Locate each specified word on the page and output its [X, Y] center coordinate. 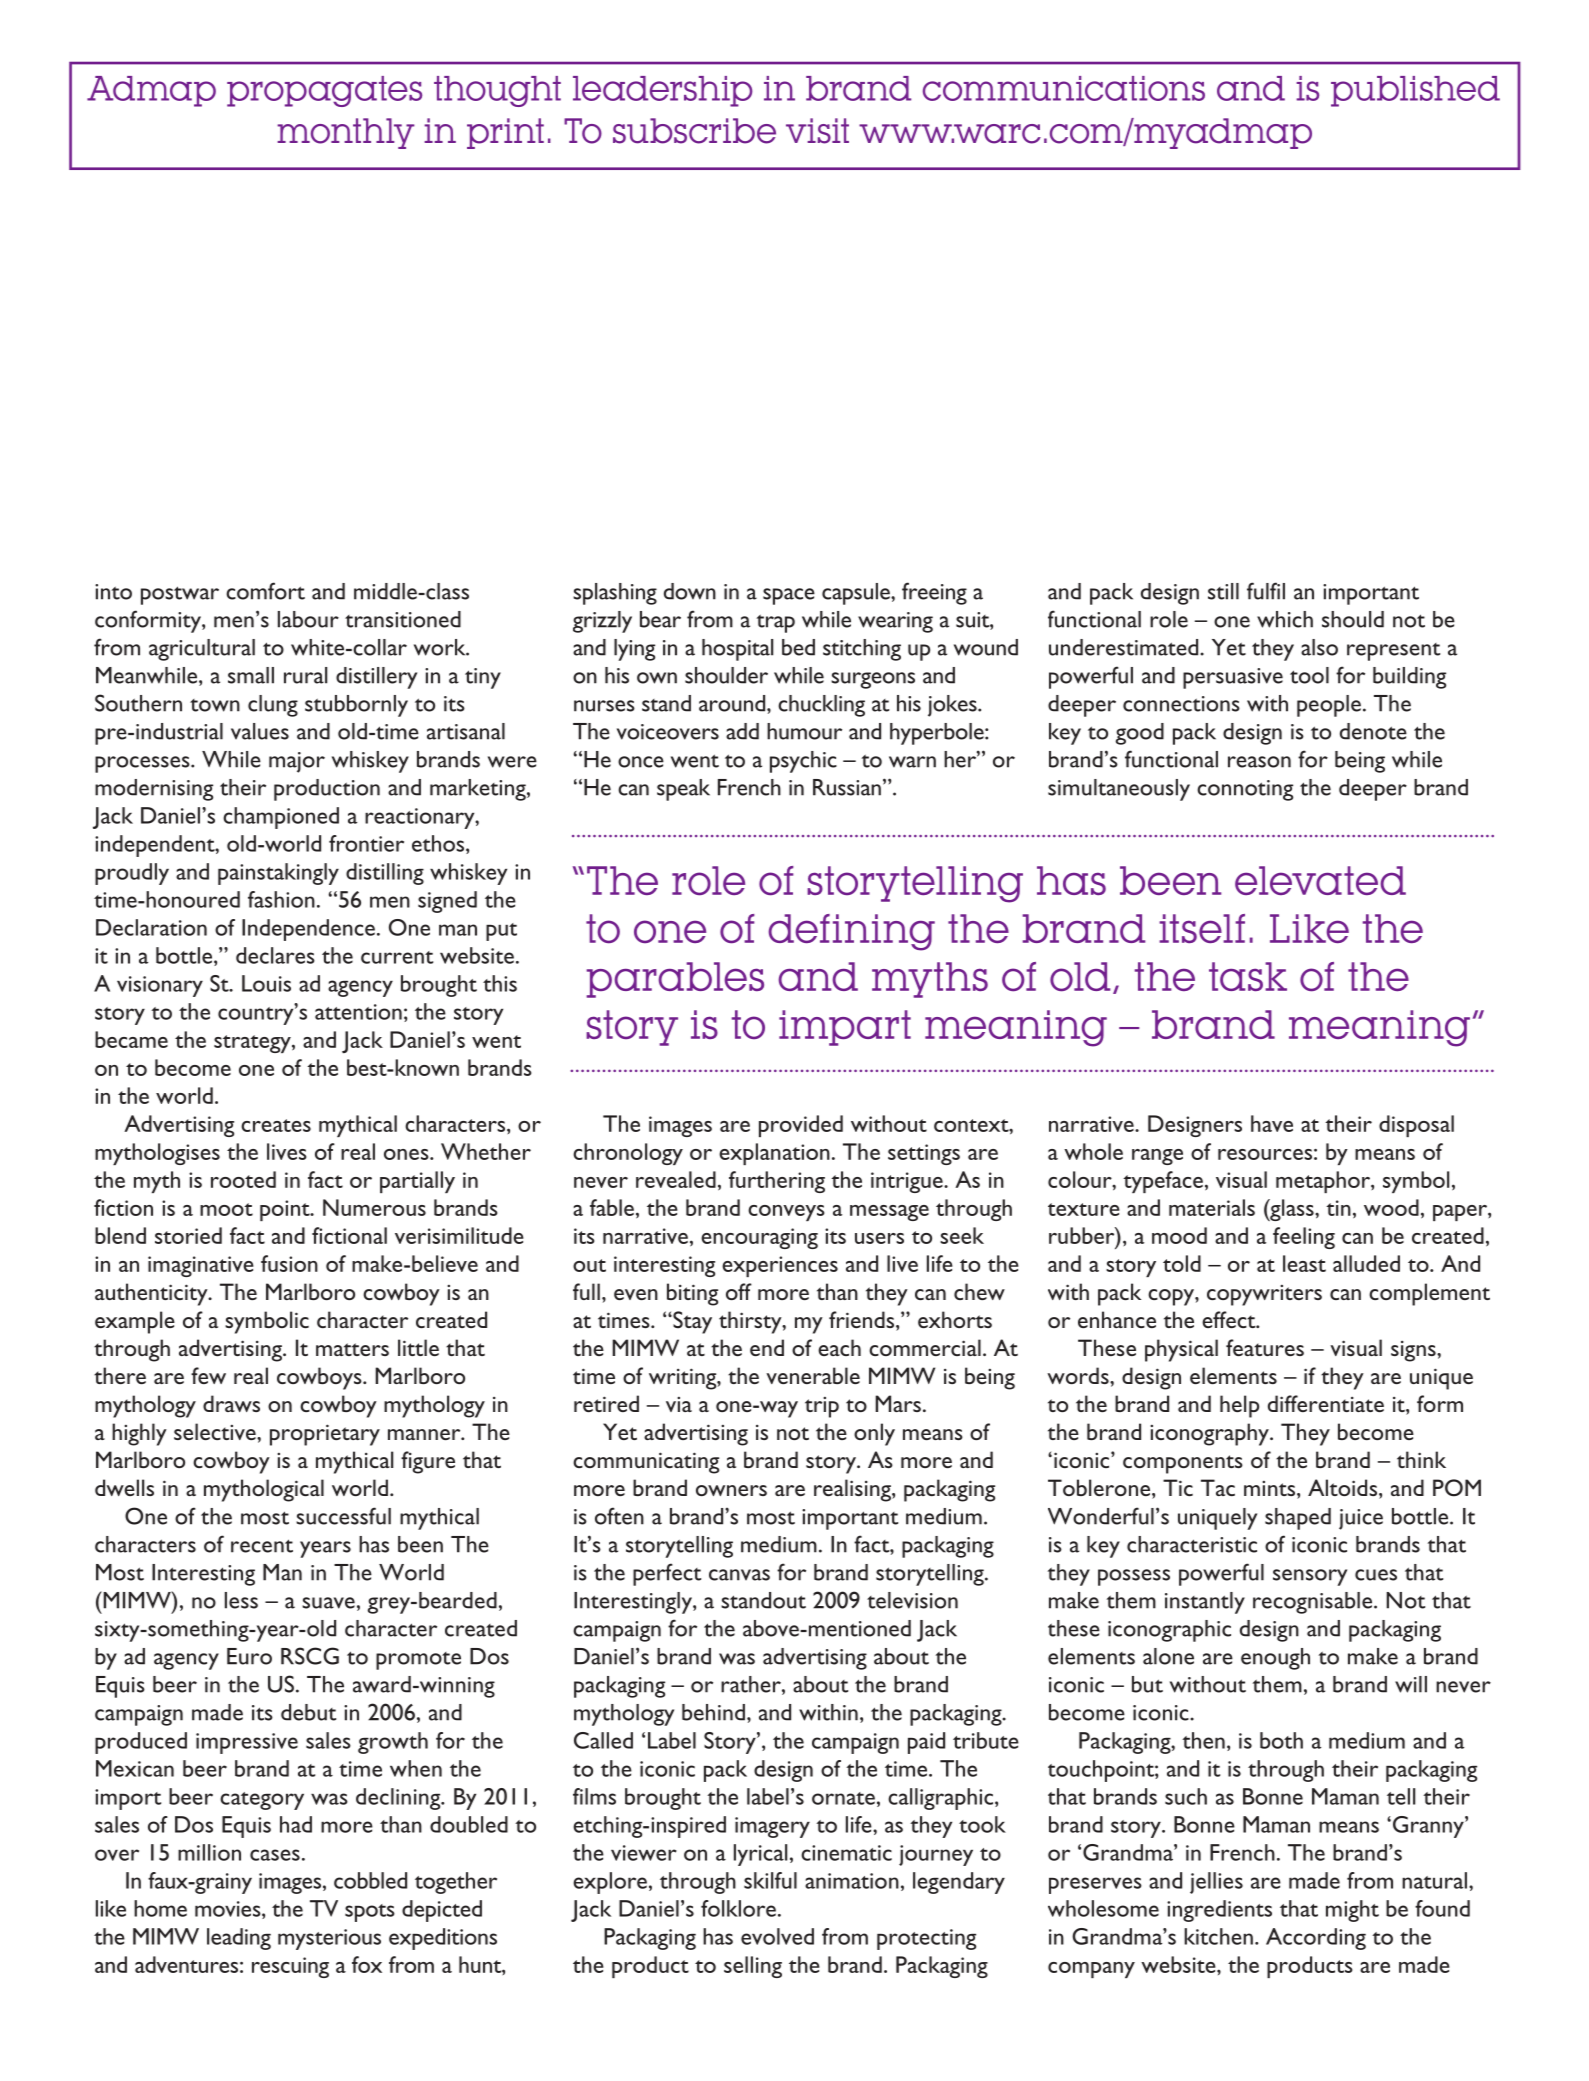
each [839, 1347]
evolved [777, 1936]
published [1415, 91]
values [260, 731]
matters [352, 1349]
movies [229, 1910]
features [1265, 1347]
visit [817, 131]
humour [804, 731]
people [1329, 706]
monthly [346, 133]
